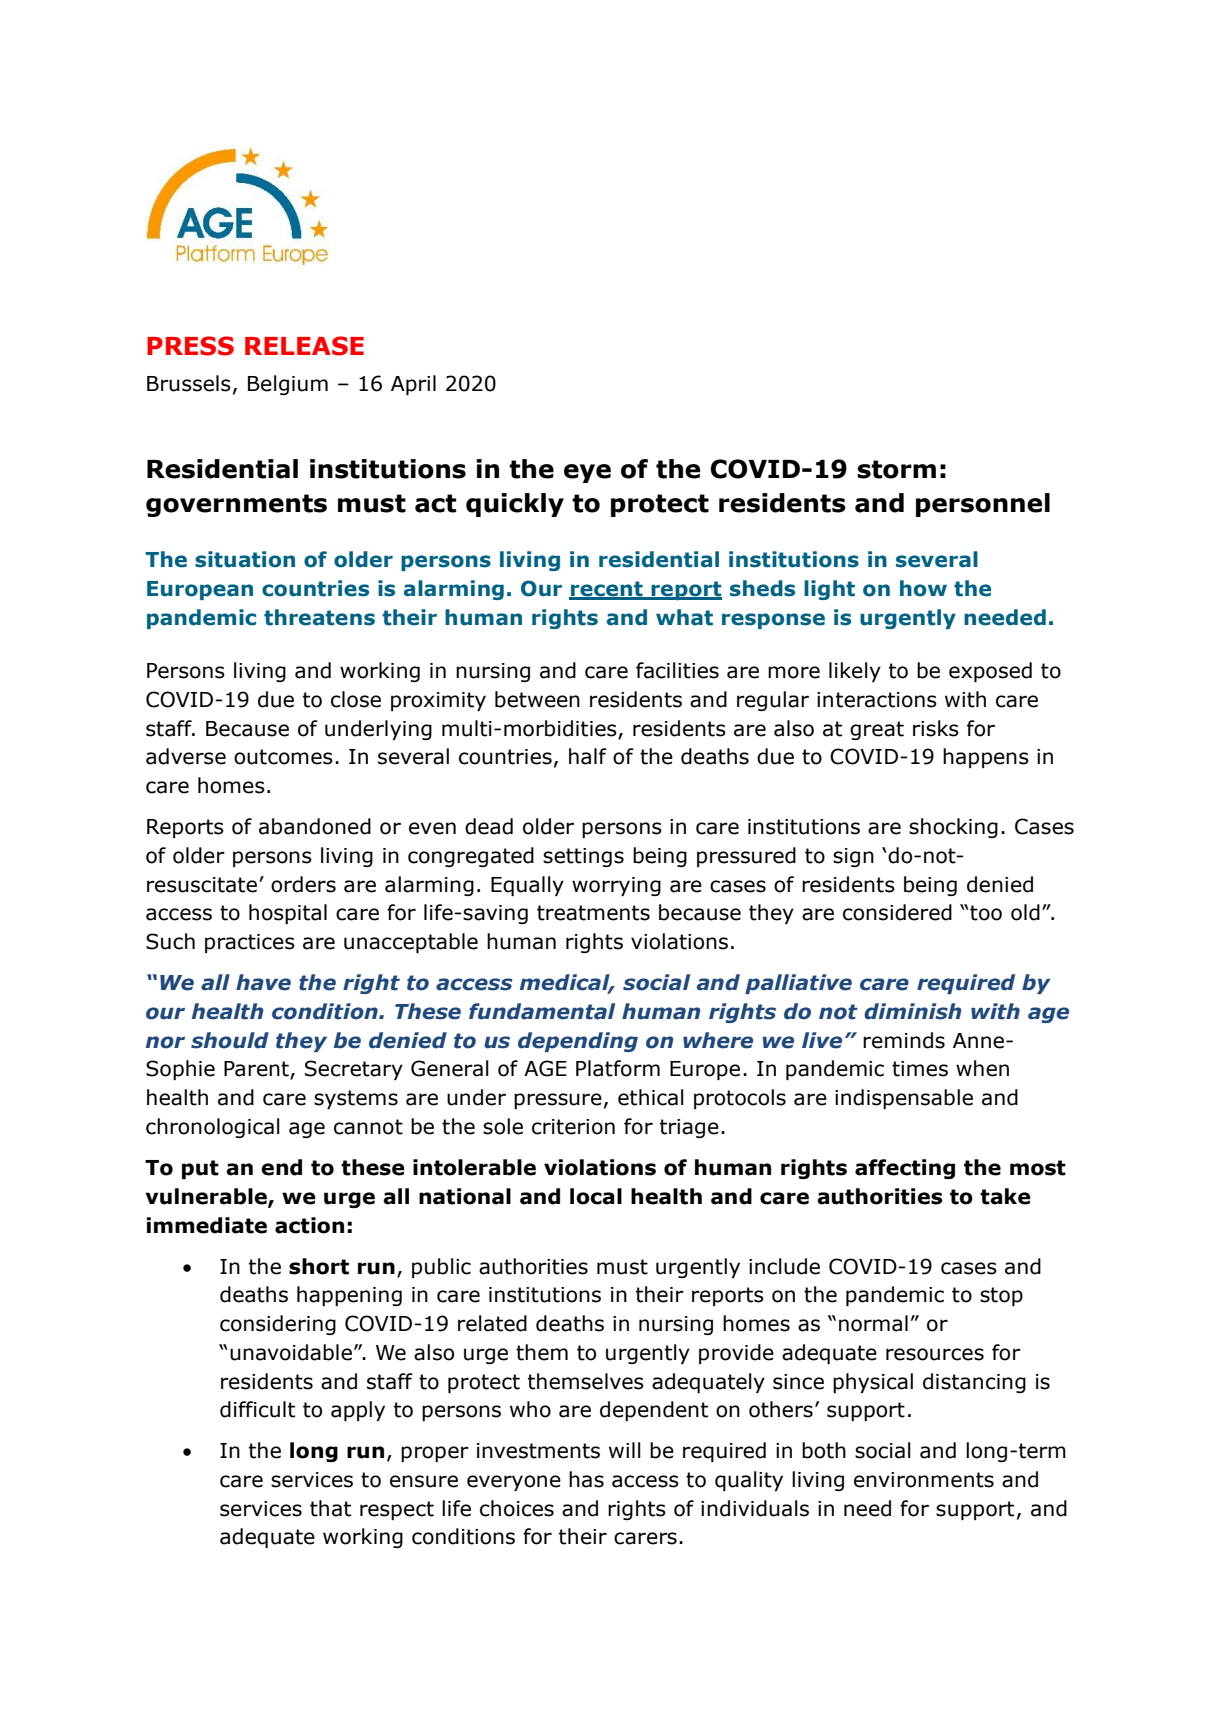 The width and height of the screenshot is (1224, 1731). I want to click on treatments, so click(593, 913).
